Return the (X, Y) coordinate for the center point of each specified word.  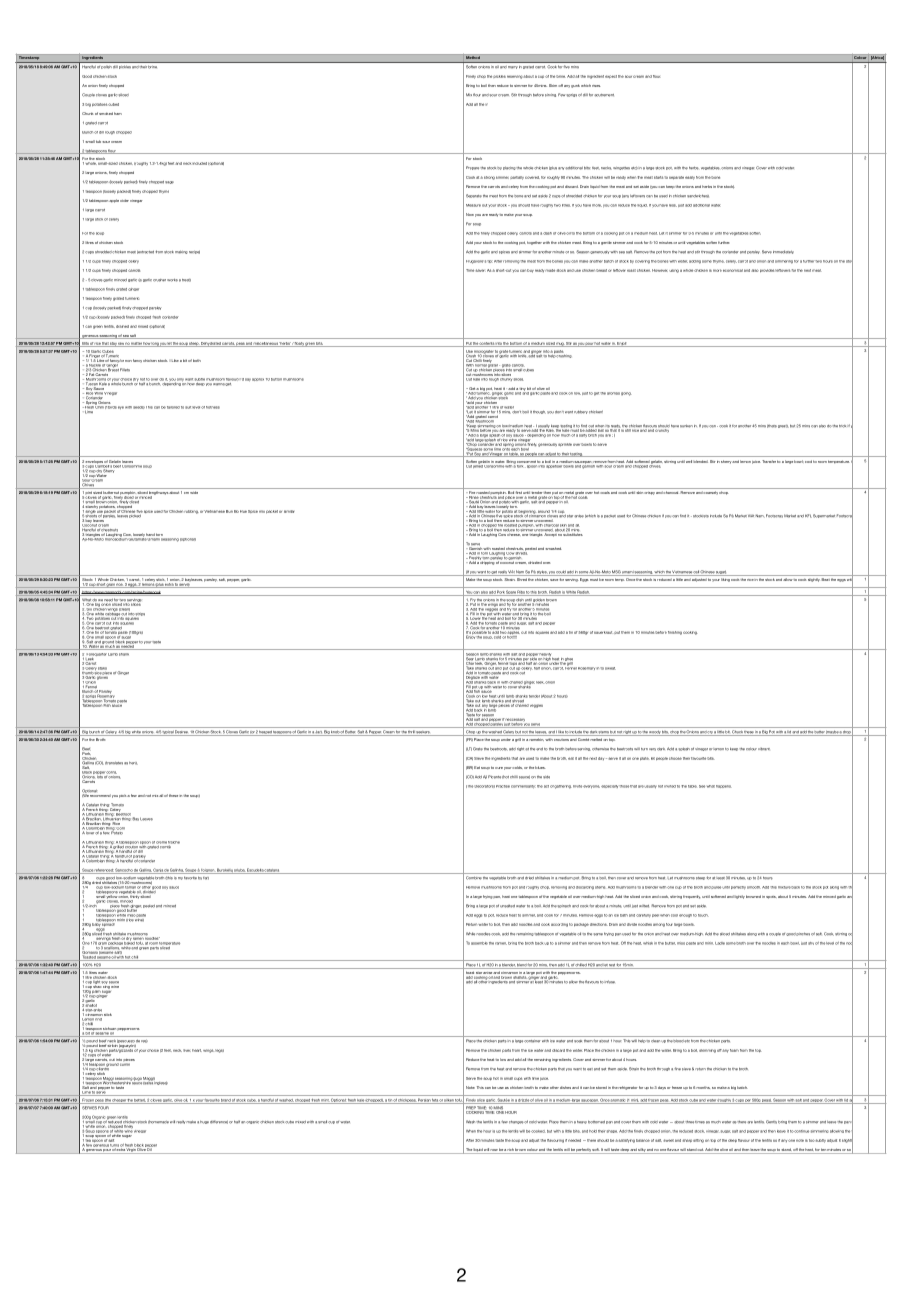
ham (118, 113)
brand (226, 1101)
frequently (691, 897)
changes (517, 1122)
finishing (675, 633)
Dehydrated (211, 344)
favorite (190, 878)
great (783, 426)
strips (140, 615)
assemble (479, 943)
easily (690, 178)
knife (522, 355)
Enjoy (471, 636)
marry (513, 67)
